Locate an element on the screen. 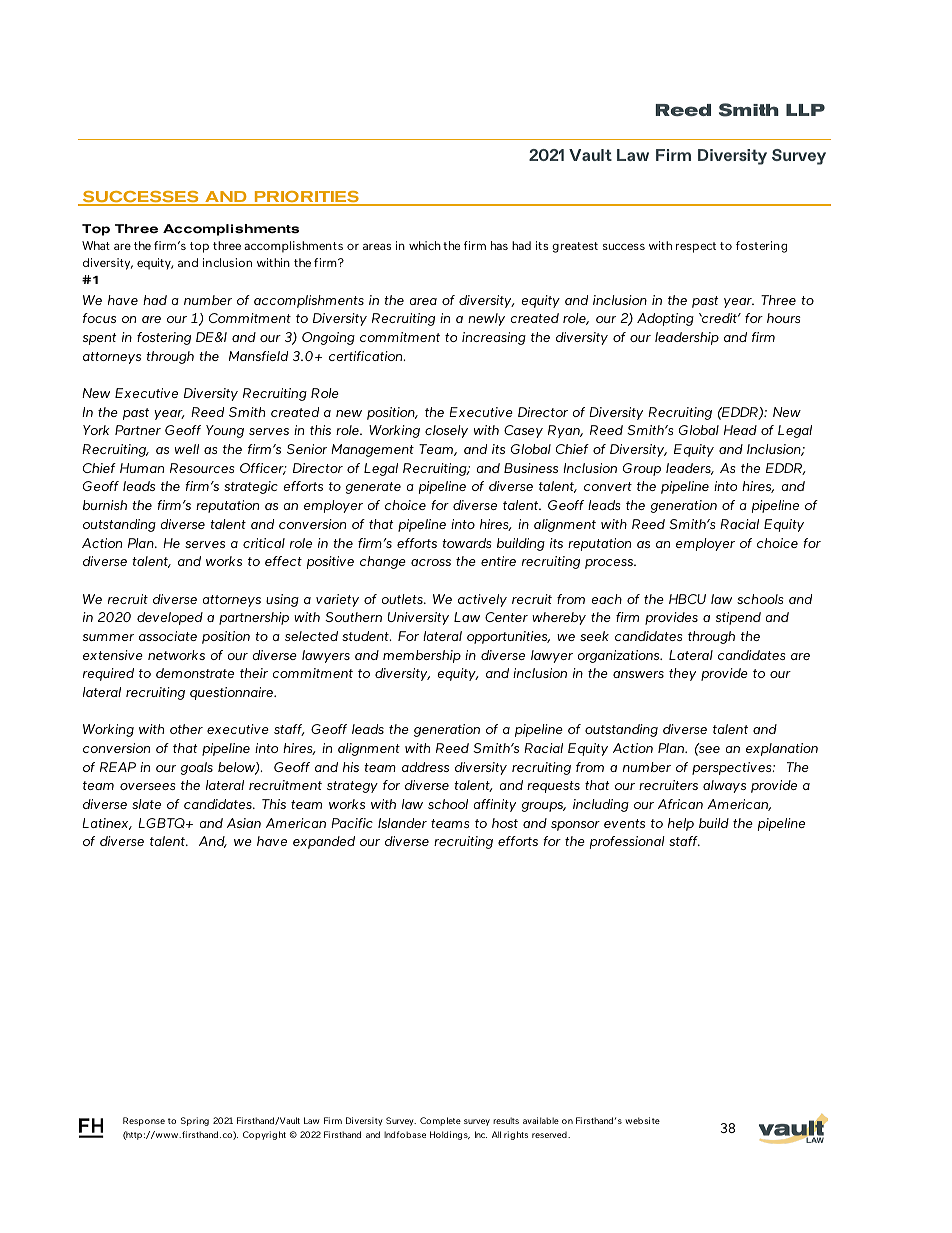 The height and width of the screenshot is (1233, 952). always is located at coordinates (724, 786).
